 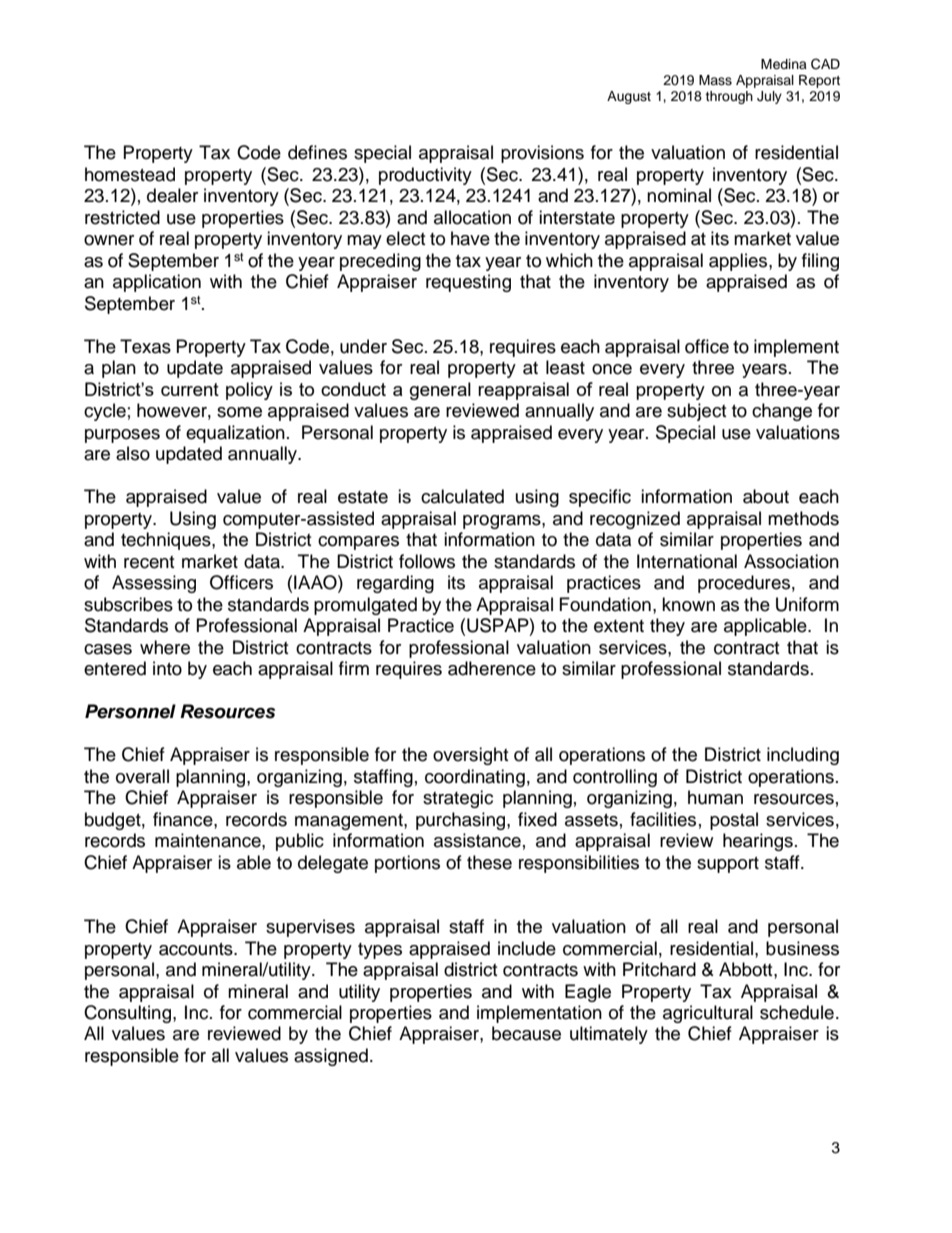 I want to click on Consulting, so click(x=129, y=1014).
